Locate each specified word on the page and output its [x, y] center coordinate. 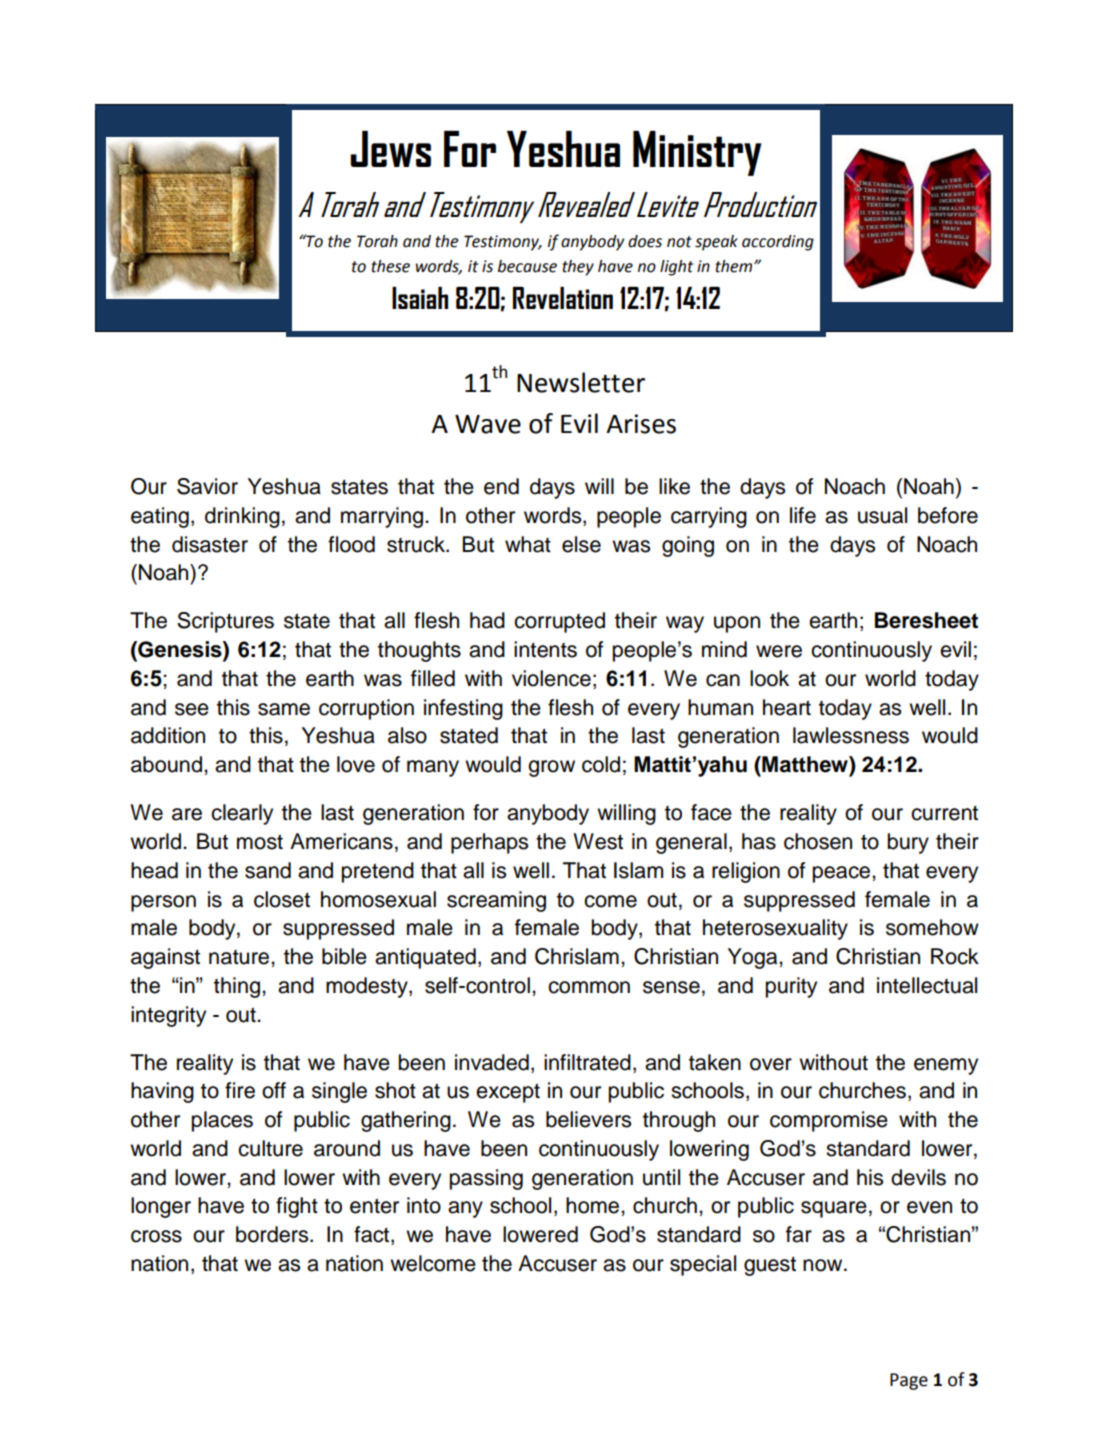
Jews [390, 149]
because [527, 266]
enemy [946, 1066]
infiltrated [587, 1062]
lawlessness [851, 735]
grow [551, 768]
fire [240, 1090]
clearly [242, 814]
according [778, 243]
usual [882, 515]
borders [273, 1234]
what [528, 544]
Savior [207, 486]
